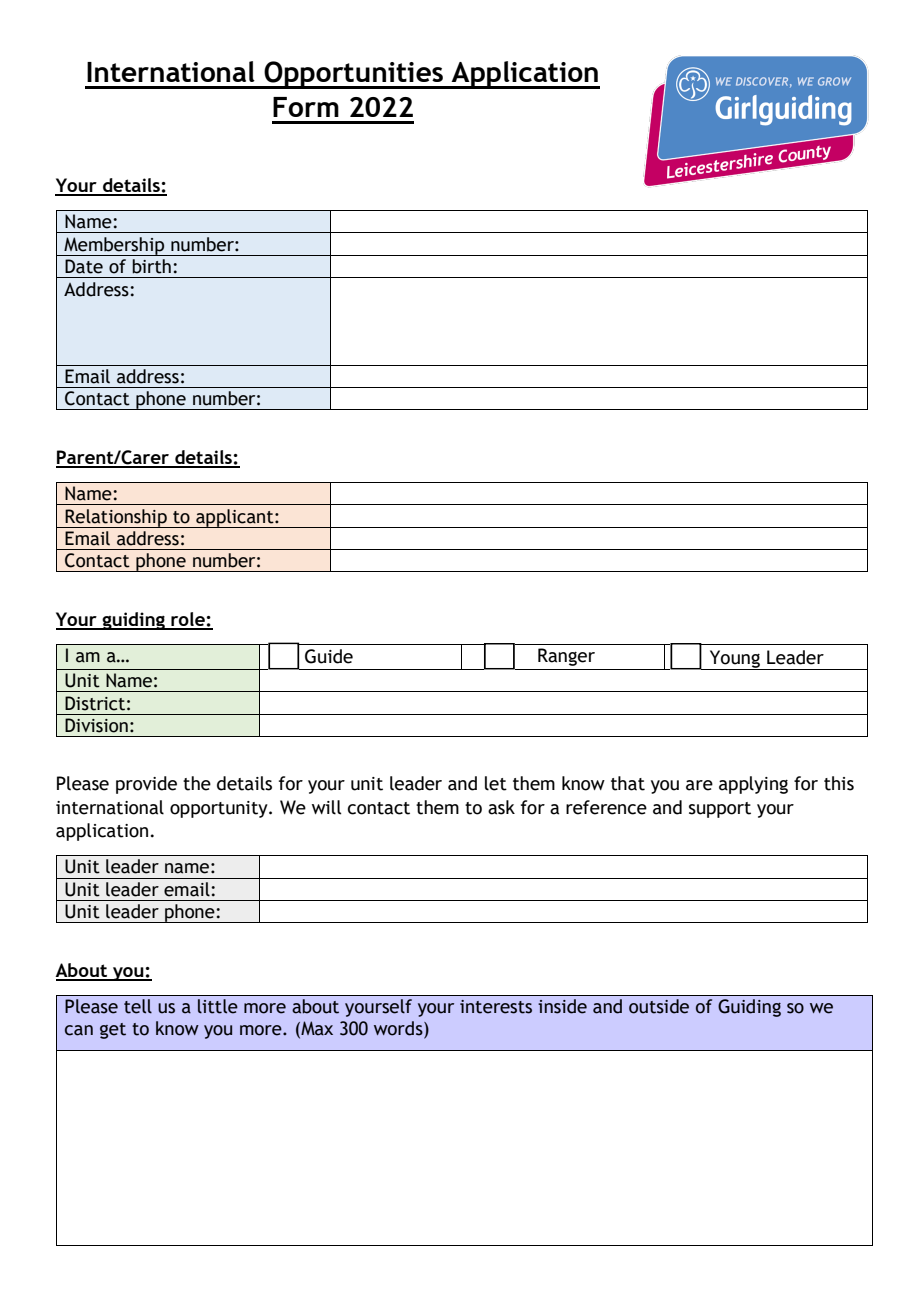 This screenshot has height=1308, width=924. Describe the element at coordinates (839, 783) in the screenshot. I see `this` at that location.
